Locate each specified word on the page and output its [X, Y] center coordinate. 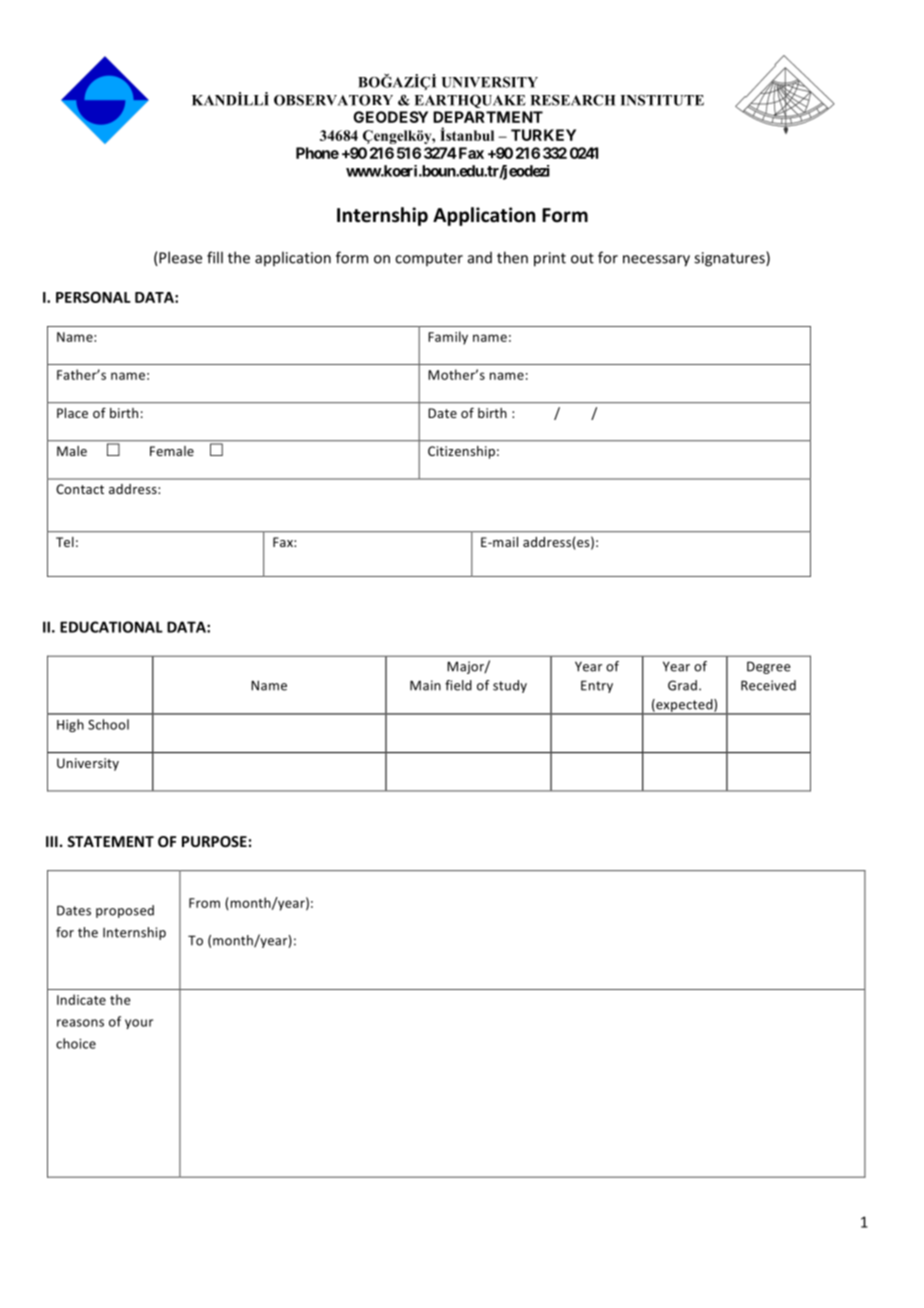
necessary [656, 261]
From [204, 903]
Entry [597, 686]
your [139, 1024]
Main [425, 685]
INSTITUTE [662, 100]
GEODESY [390, 117]
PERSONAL [93, 297]
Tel [65, 542]
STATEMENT [110, 841]
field [458, 685]
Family [448, 338]
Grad [682, 685]
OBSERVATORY [333, 100]
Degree [768, 667]
